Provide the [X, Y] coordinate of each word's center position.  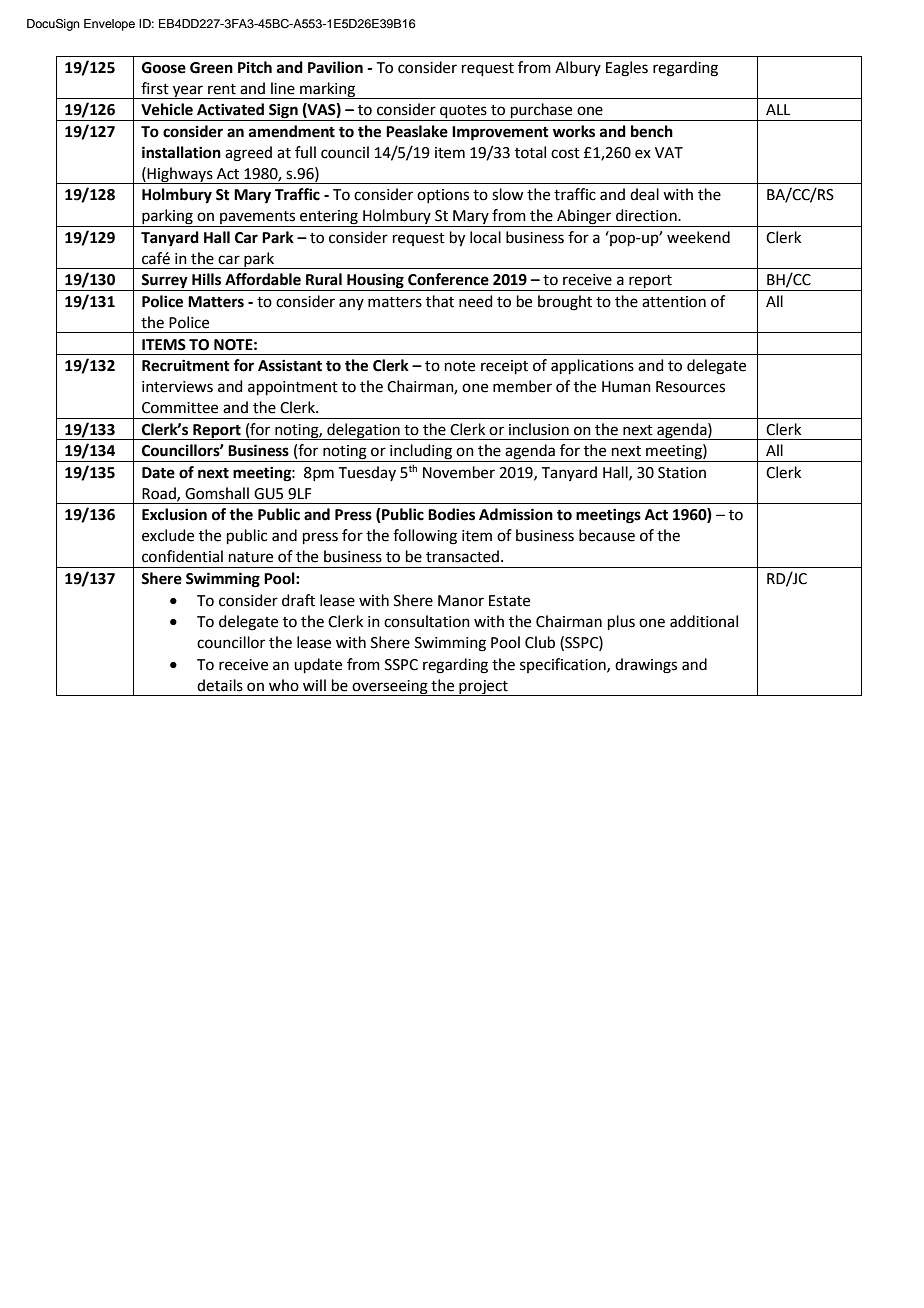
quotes [463, 113]
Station [682, 473]
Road [160, 494]
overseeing [390, 688]
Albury [578, 68]
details [220, 685]
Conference [448, 279]
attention [674, 302]
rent [222, 89]
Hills [206, 279]
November [459, 472]
